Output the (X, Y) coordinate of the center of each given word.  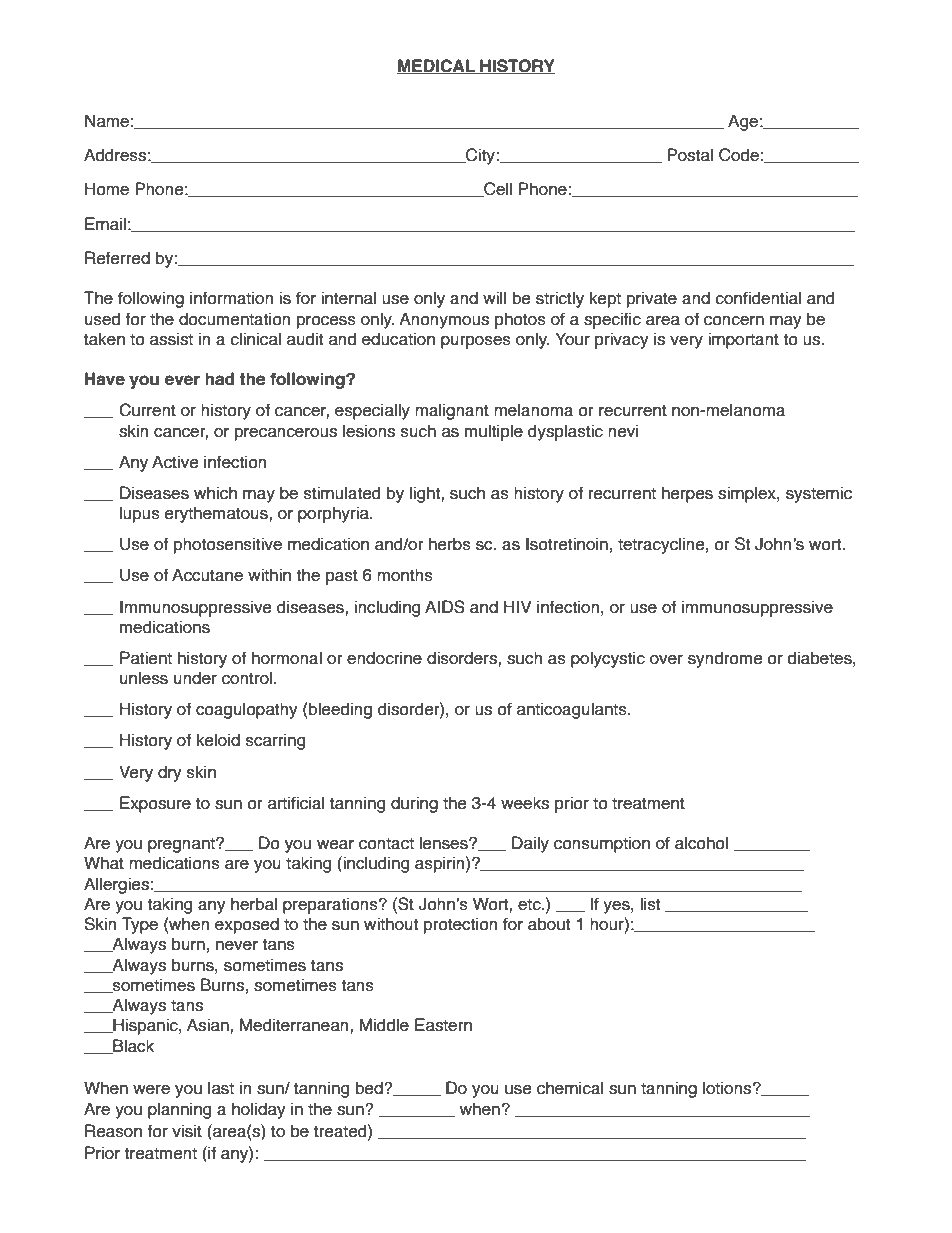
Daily (530, 844)
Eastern (443, 1025)
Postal (690, 155)
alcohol (701, 843)
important (743, 340)
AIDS (445, 607)
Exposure (155, 804)
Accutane (207, 575)
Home (107, 189)
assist (171, 339)
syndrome (725, 659)
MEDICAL (437, 67)
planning (179, 1110)
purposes (476, 342)
